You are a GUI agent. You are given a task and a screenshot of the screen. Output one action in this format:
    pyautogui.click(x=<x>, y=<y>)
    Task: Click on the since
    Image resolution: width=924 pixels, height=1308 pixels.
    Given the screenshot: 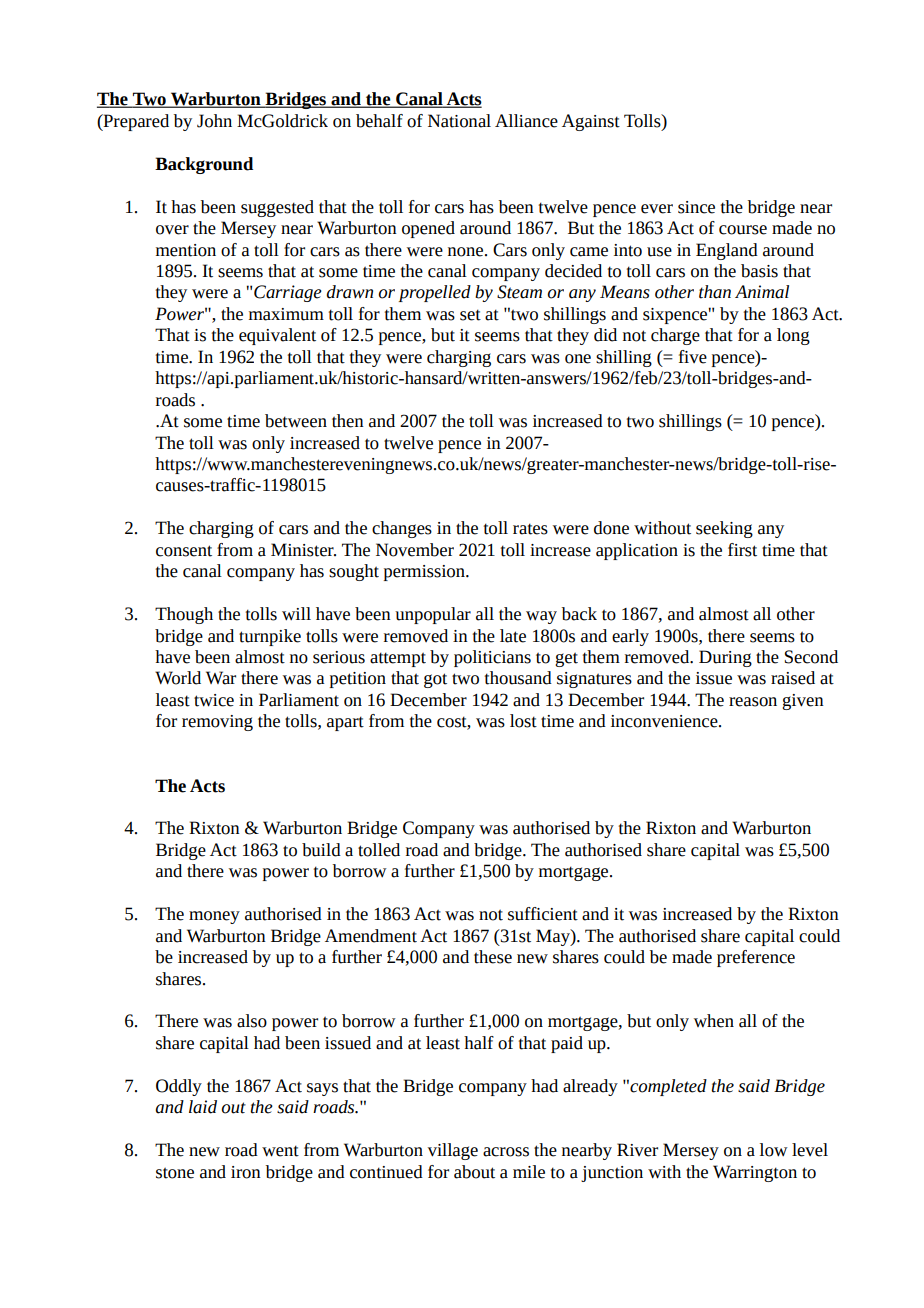 What is the action you would take?
    pyautogui.click(x=696, y=207)
